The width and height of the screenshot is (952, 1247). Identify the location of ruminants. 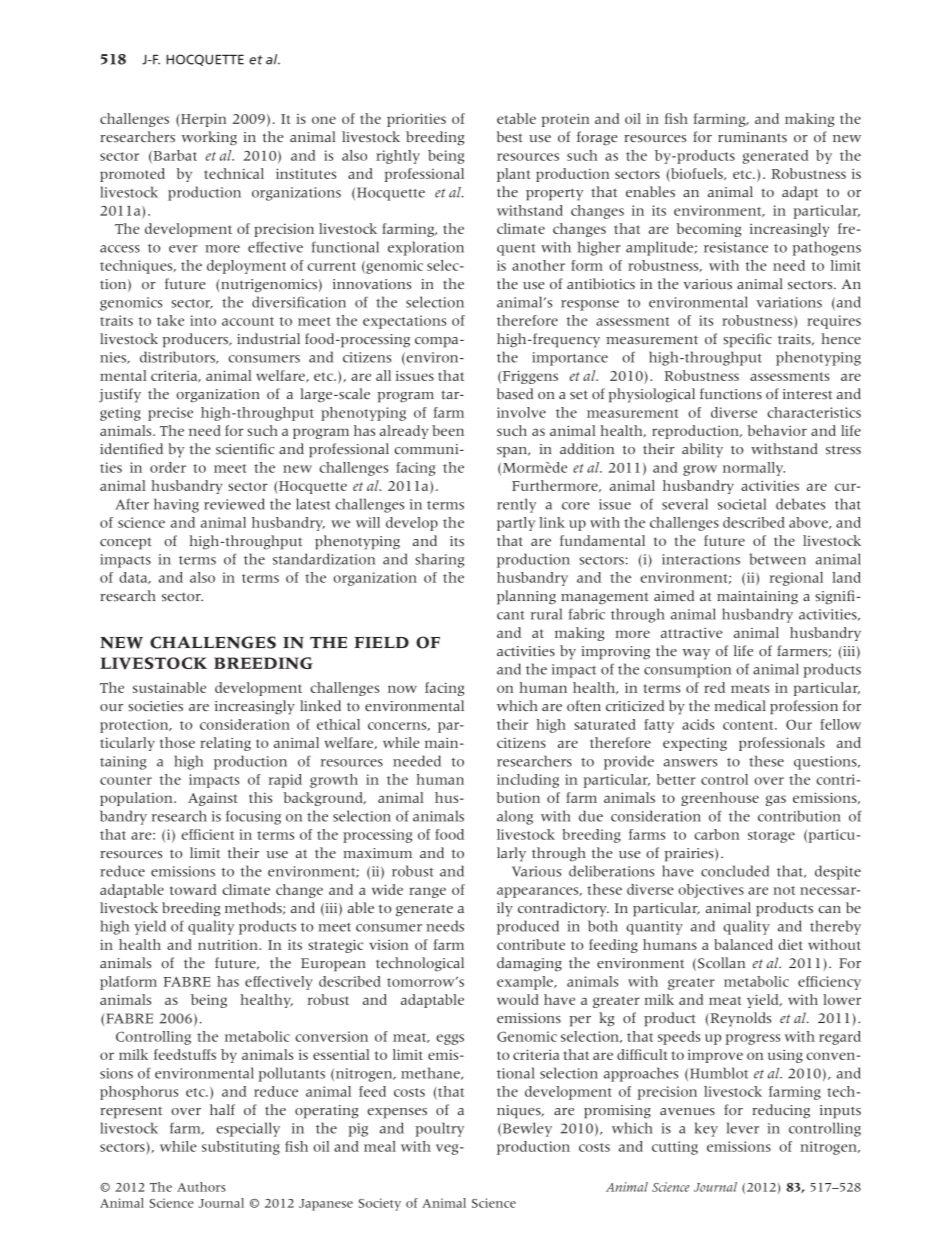
(752, 137).
